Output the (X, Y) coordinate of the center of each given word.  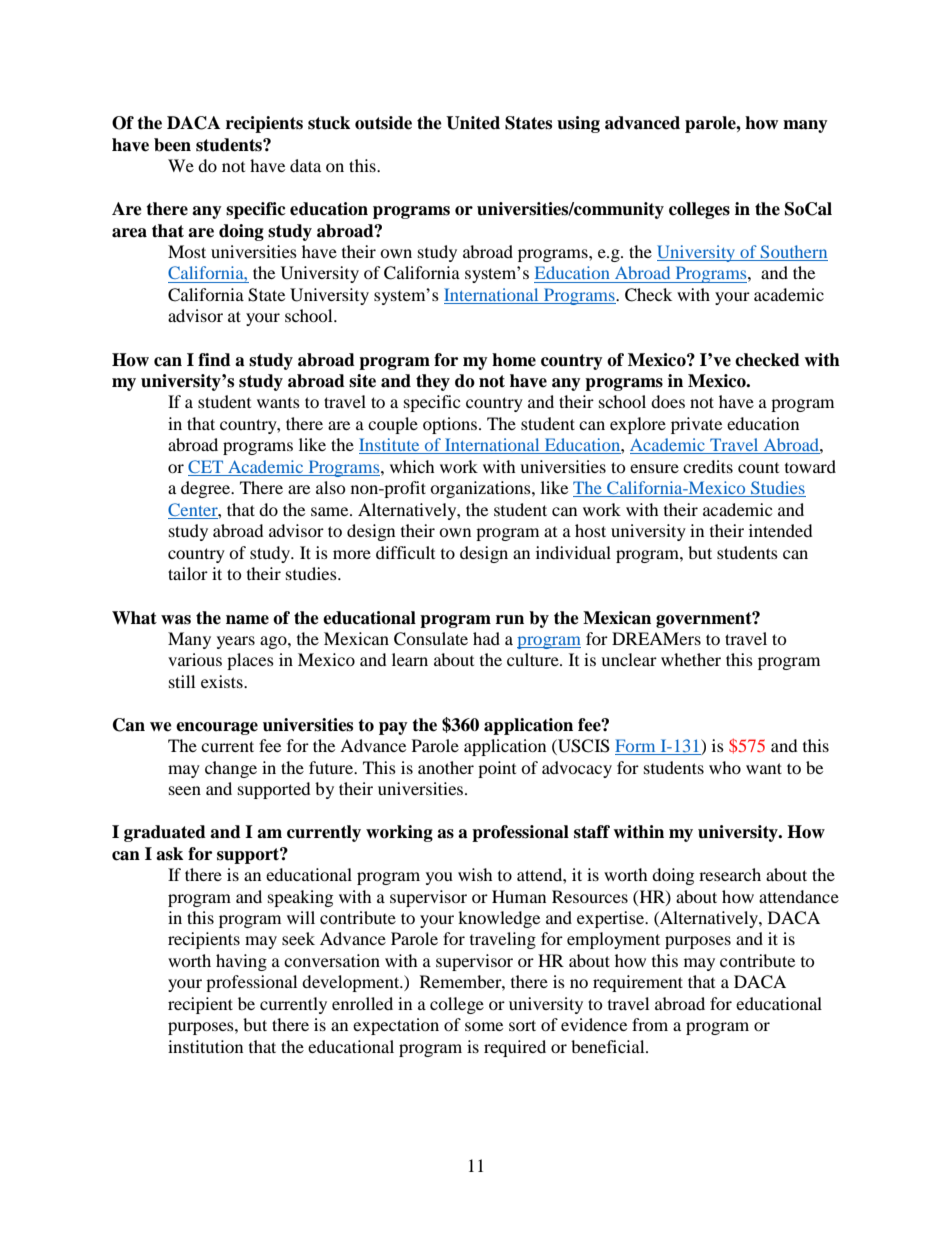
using (578, 124)
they (433, 382)
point (497, 769)
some (484, 1026)
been (172, 145)
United (473, 123)
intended (781, 530)
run (510, 620)
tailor (188, 573)
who (725, 767)
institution (205, 1046)
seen (185, 790)
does (668, 401)
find (214, 360)
